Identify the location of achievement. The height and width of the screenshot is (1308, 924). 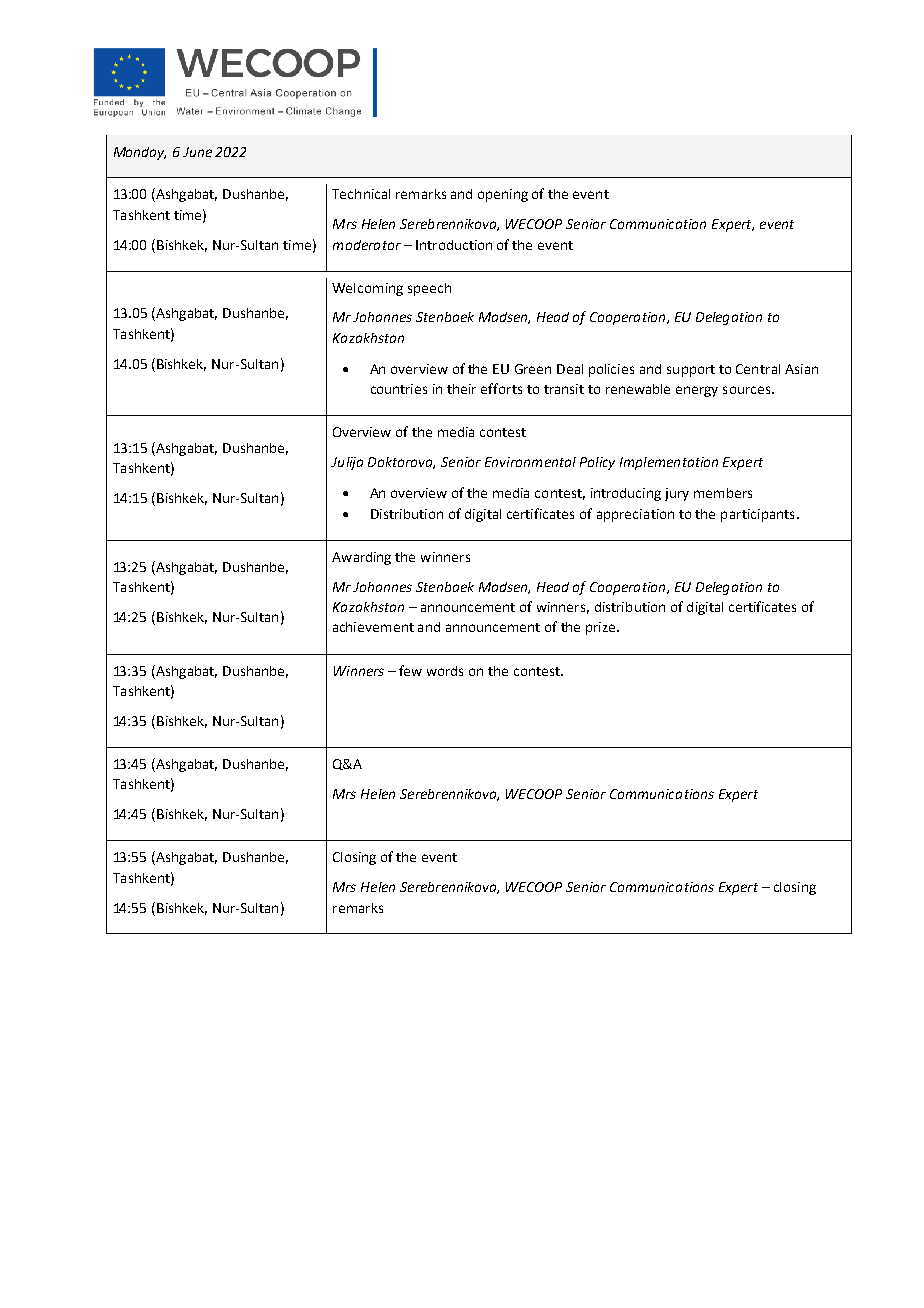
(373, 627).
